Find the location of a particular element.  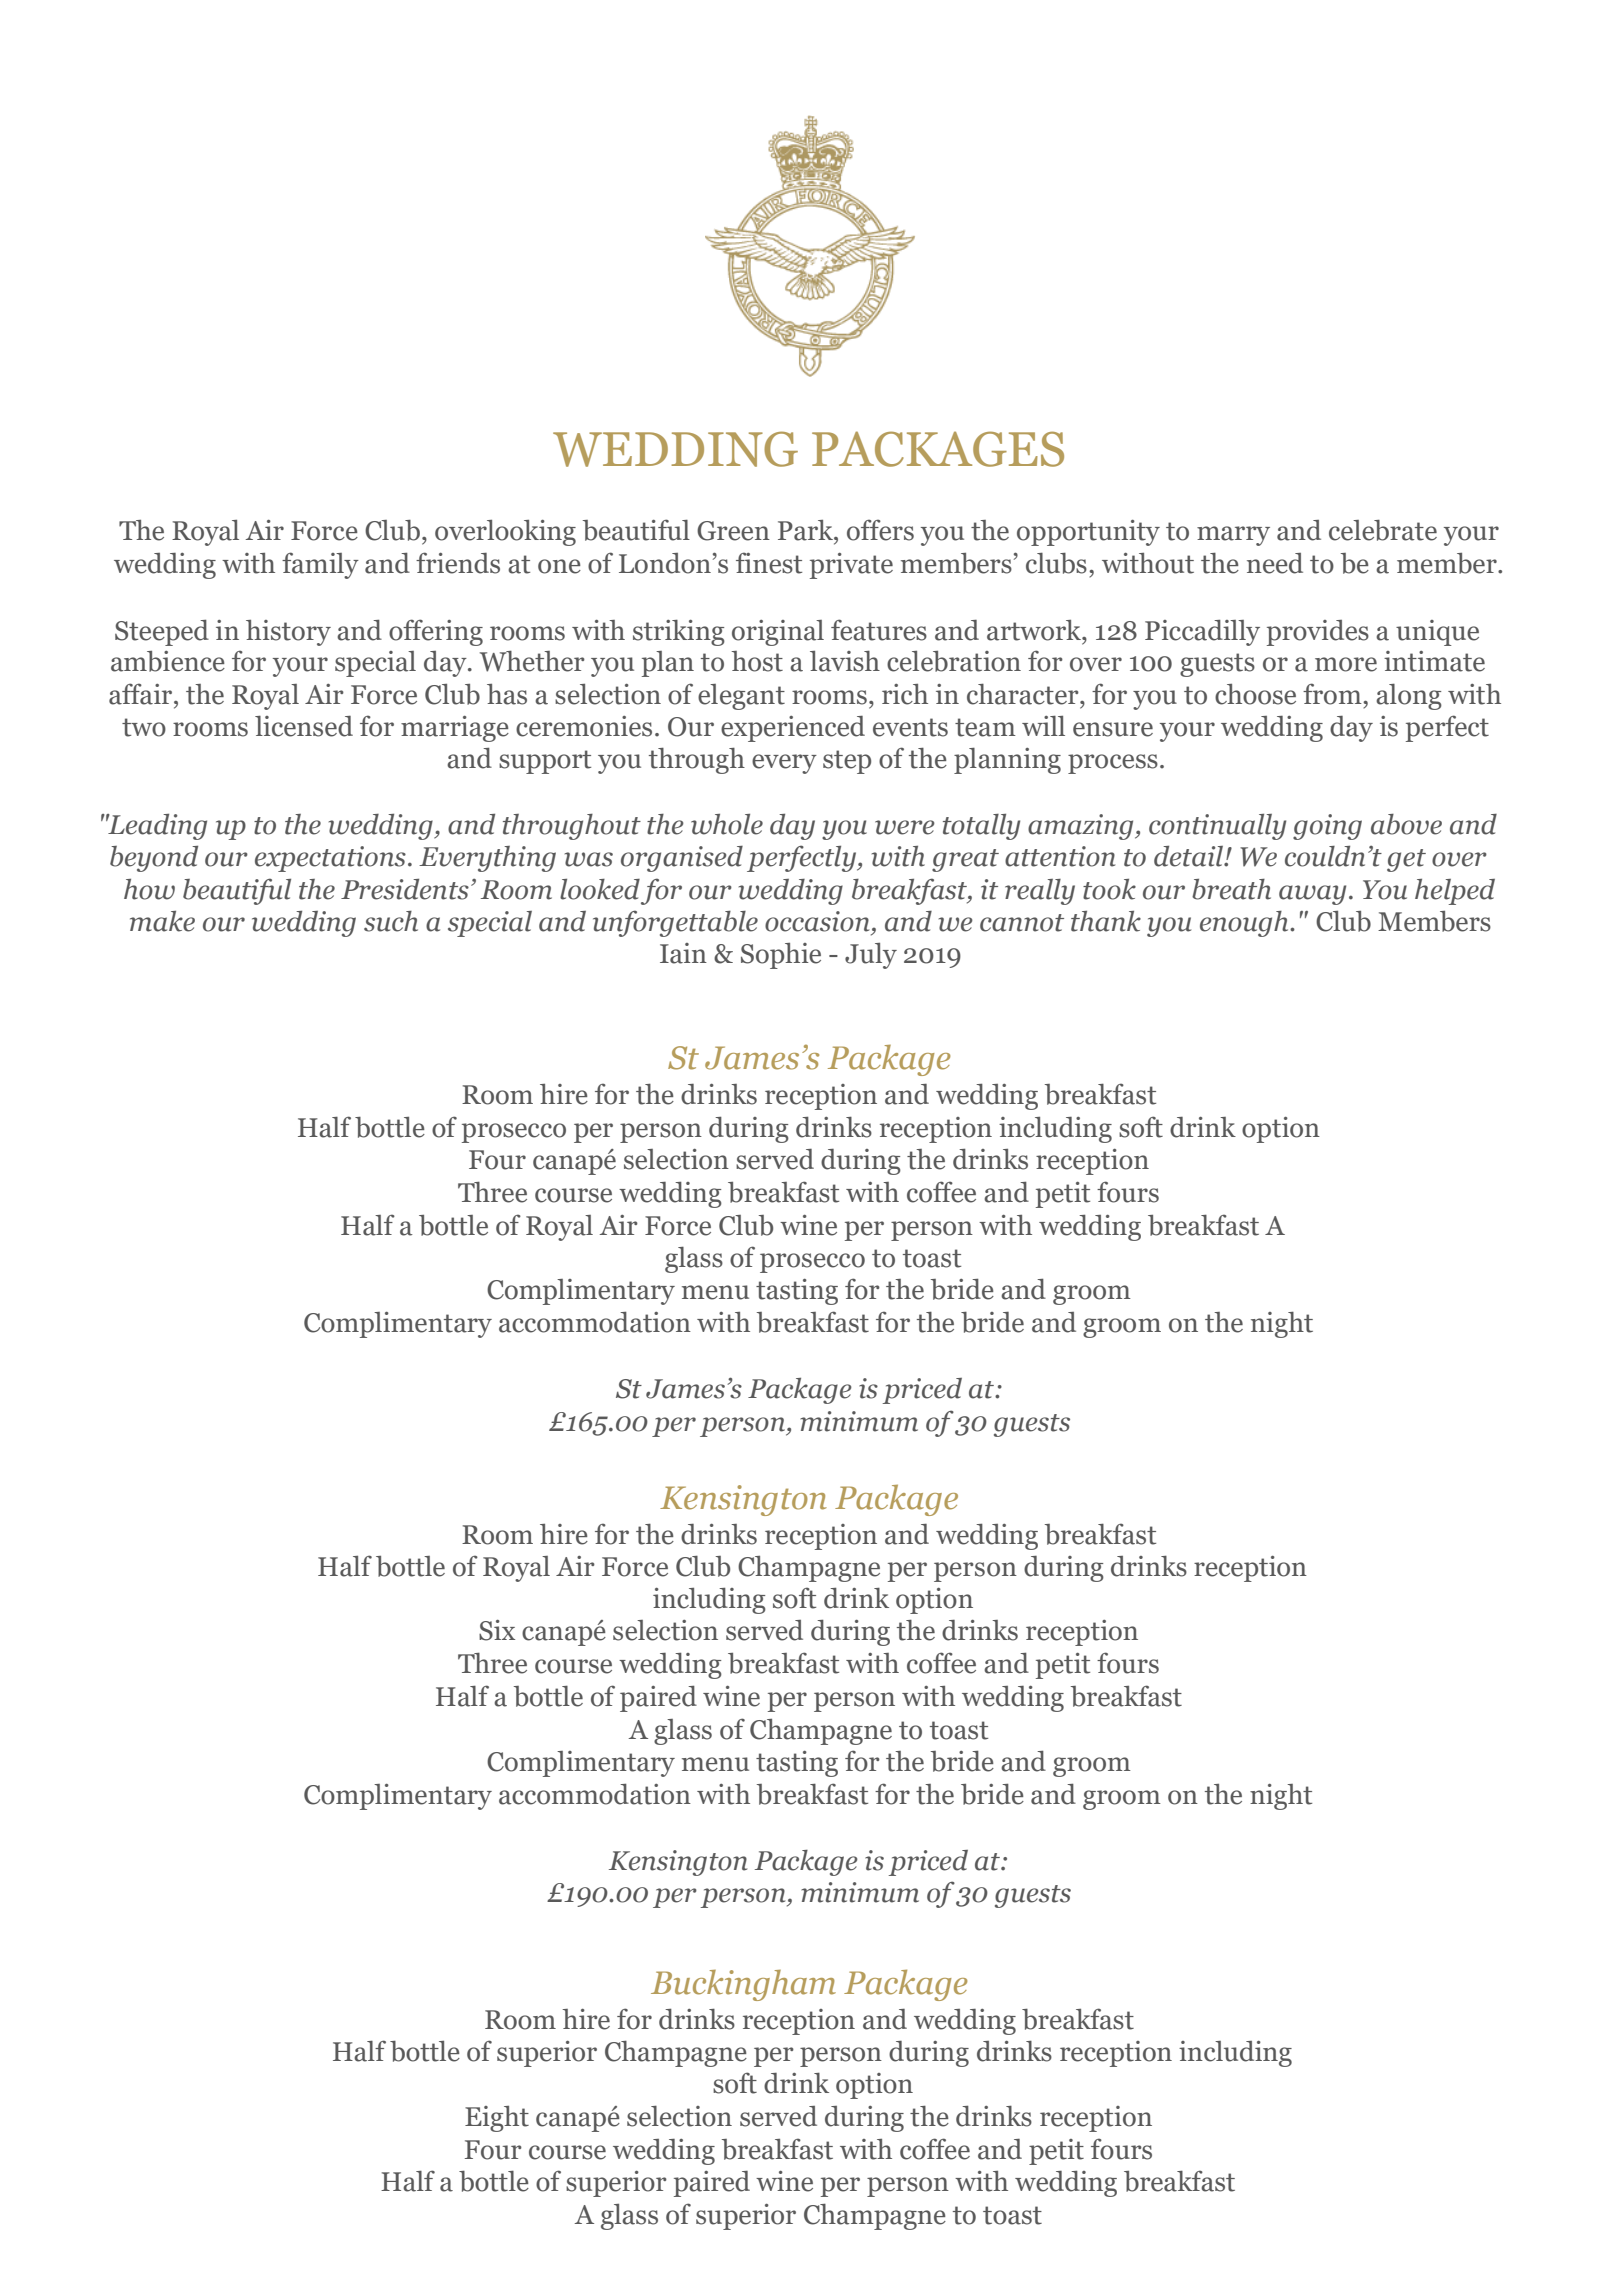

such is located at coordinates (391, 921).
